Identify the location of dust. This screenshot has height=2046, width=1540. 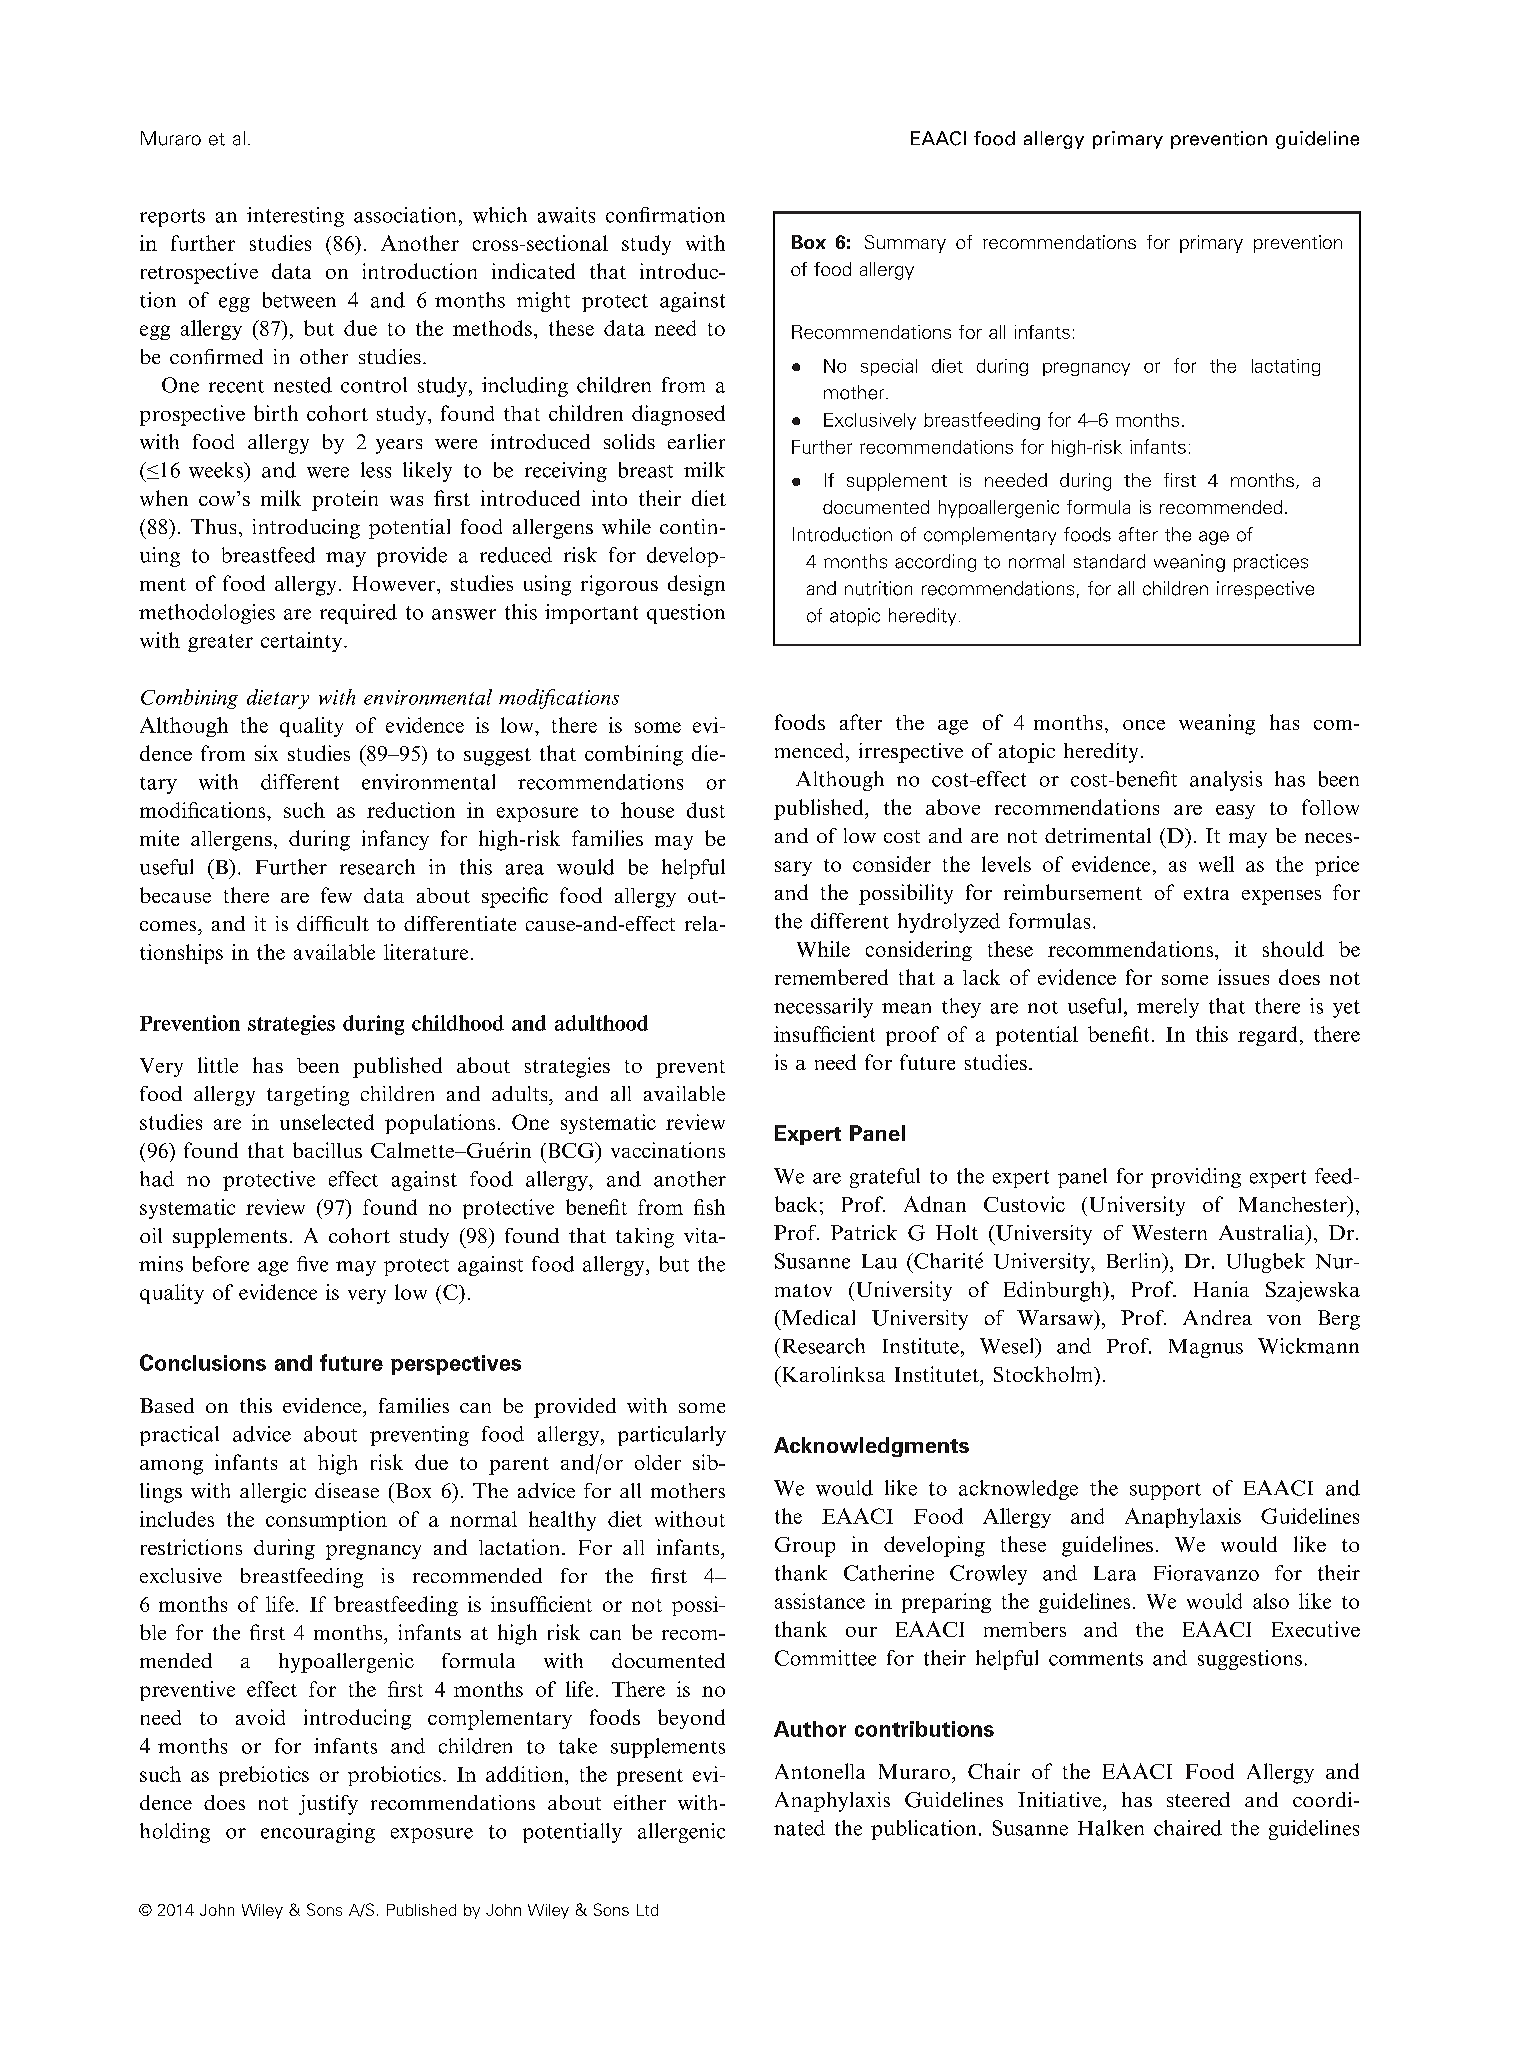
(706, 810).
